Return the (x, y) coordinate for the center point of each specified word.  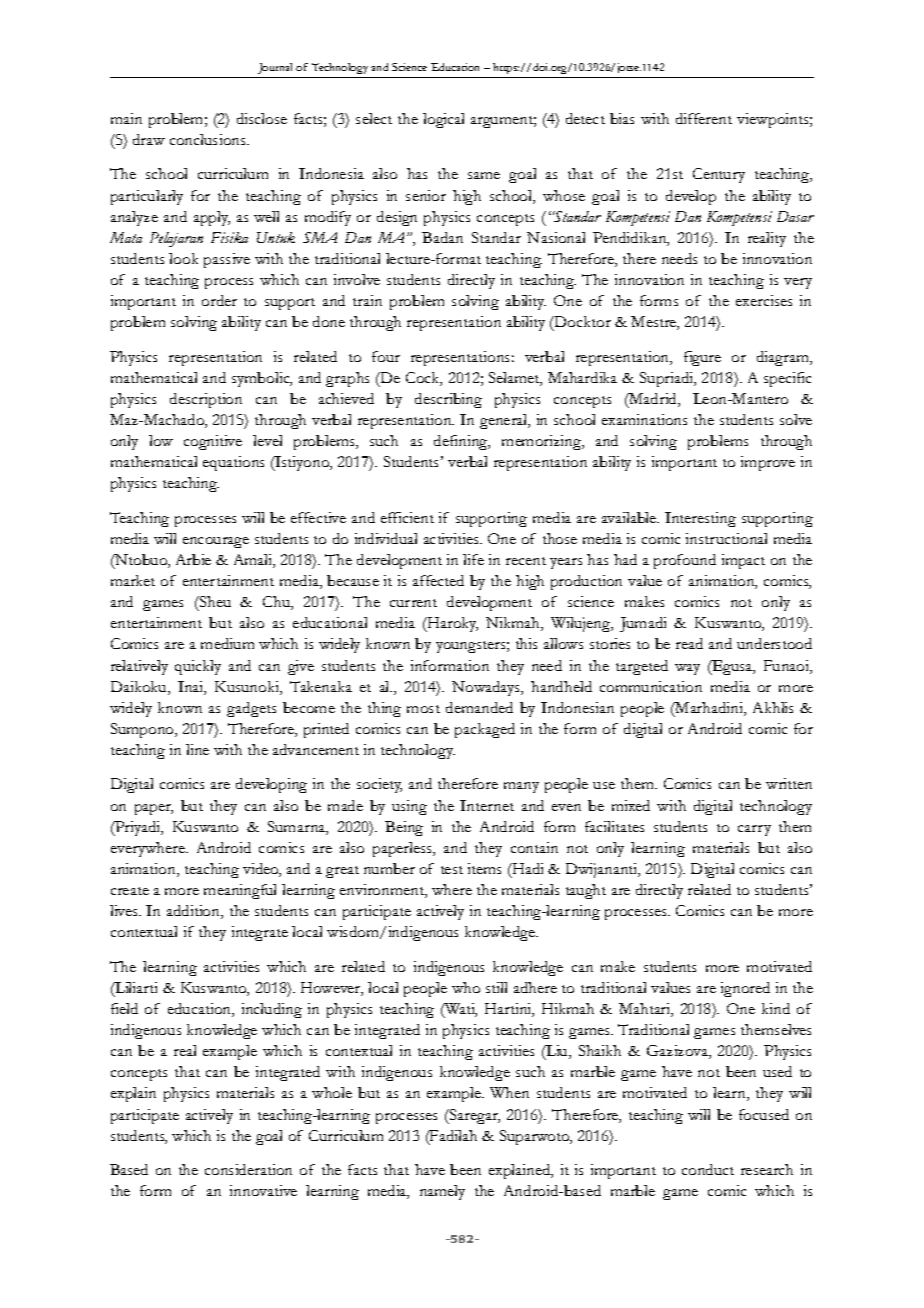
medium (227, 643)
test (452, 870)
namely (442, 1192)
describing (448, 400)
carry (754, 830)
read (689, 643)
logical (443, 120)
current (413, 603)
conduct (708, 1169)
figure (702, 358)
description (206, 400)
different (704, 118)
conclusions (209, 139)
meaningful (240, 891)
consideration (248, 1169)
